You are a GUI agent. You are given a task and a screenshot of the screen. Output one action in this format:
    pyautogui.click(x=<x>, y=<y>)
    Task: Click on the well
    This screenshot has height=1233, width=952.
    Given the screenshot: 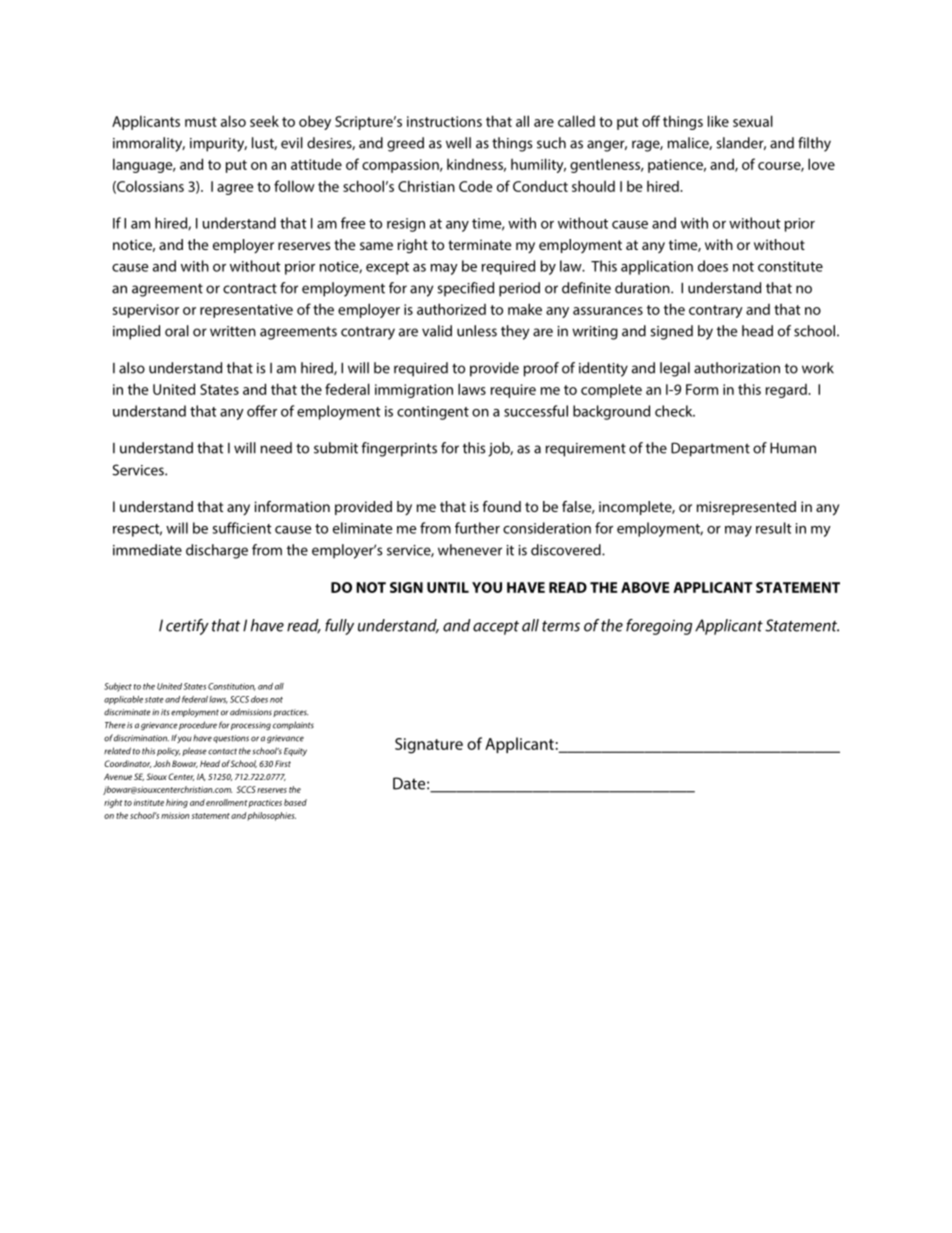 What is the action you would take?
    pyautogui.click(x=458, y=143)
